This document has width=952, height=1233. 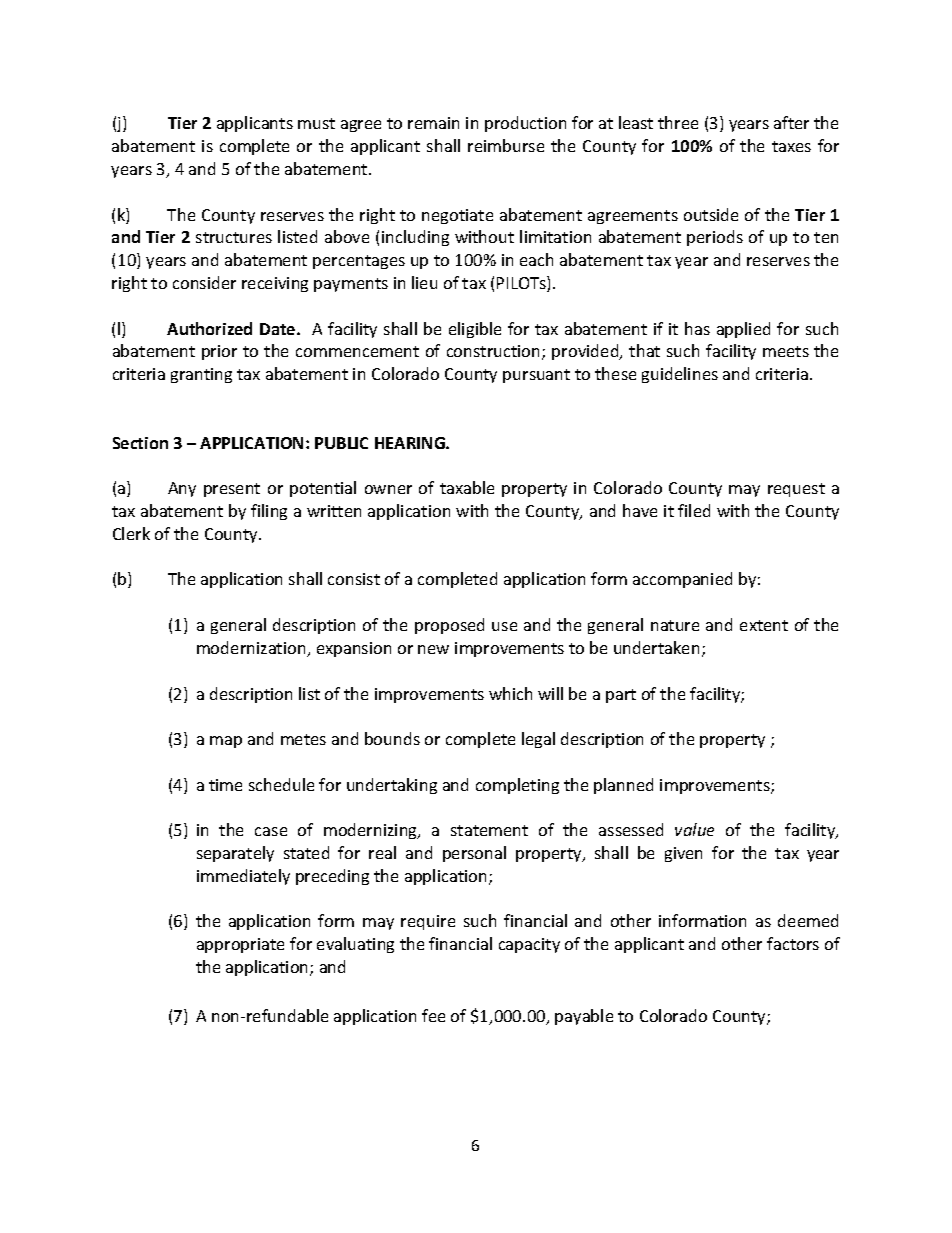 What do you see at coordinates (316, 123) in the document?
I see `must` at bounding box center [316, 123].
